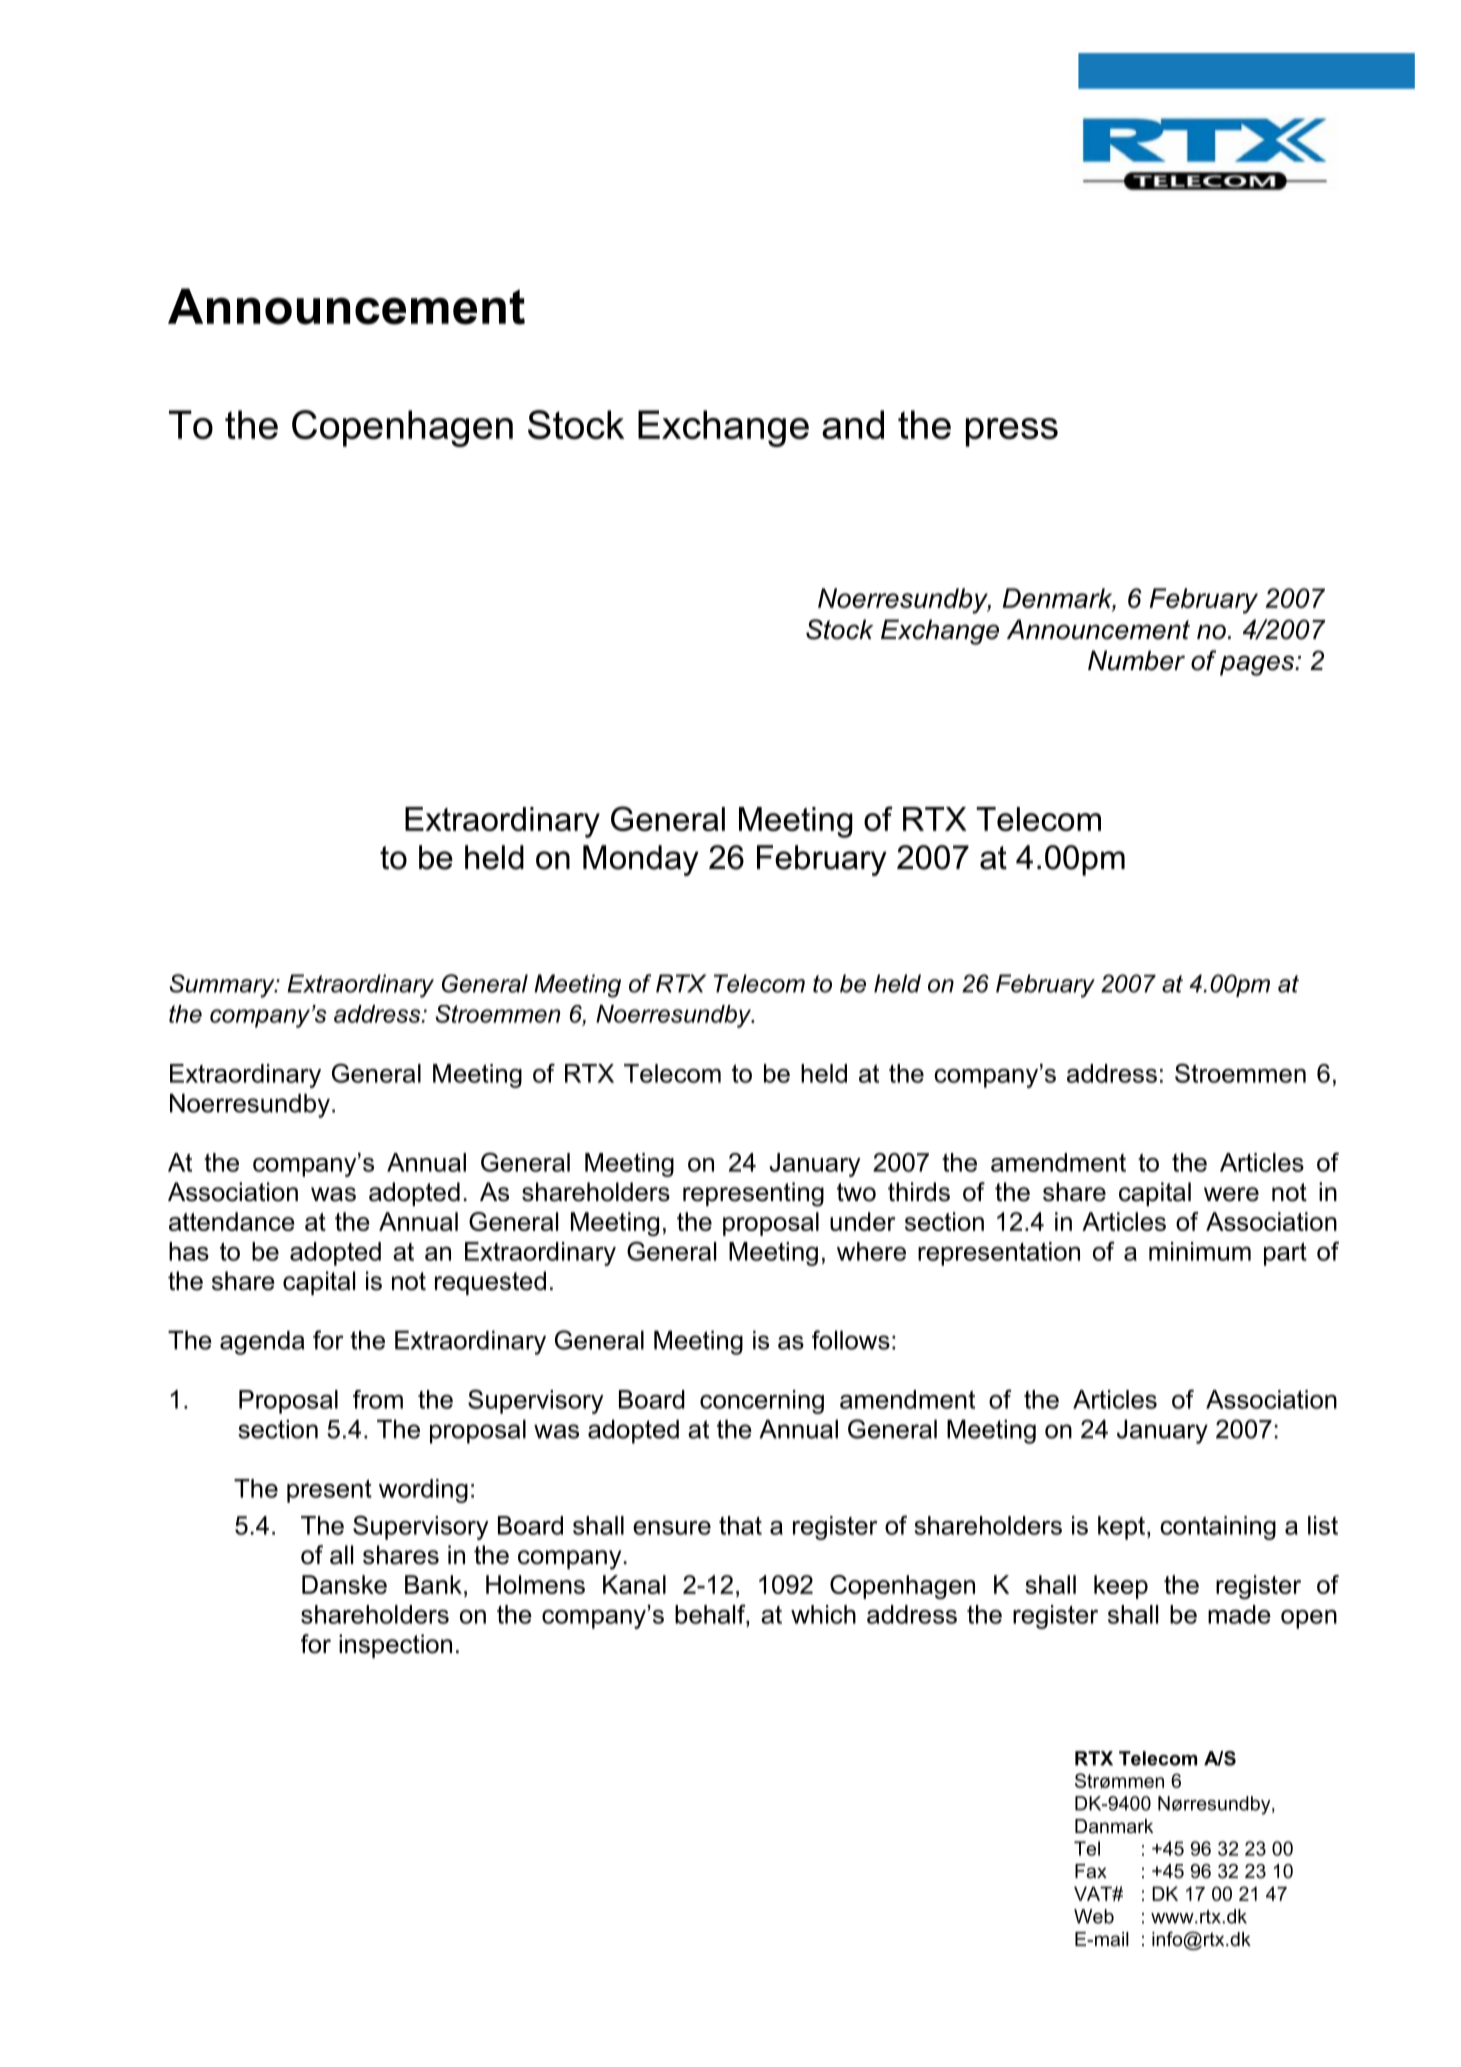  Describe the element at coordinates (395, 1646) in the document. I see `inspection` at that location.
